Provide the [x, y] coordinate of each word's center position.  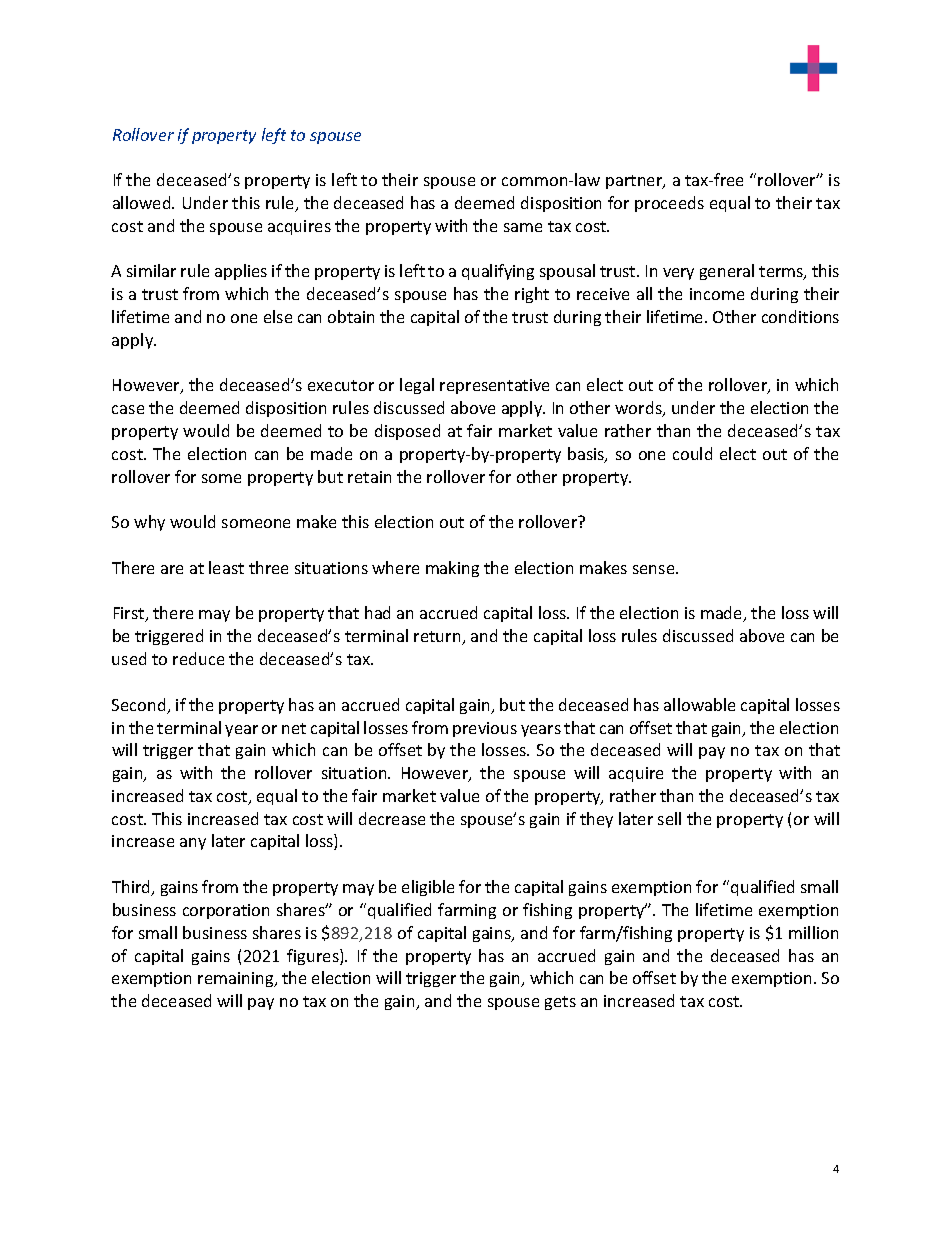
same [523, 227]
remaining [237, 979]
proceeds [669, 204]
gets [560, 1003]
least [226, 567]
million [813, 932]
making [452, 569]
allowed [143, 202]
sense [655, 569]
